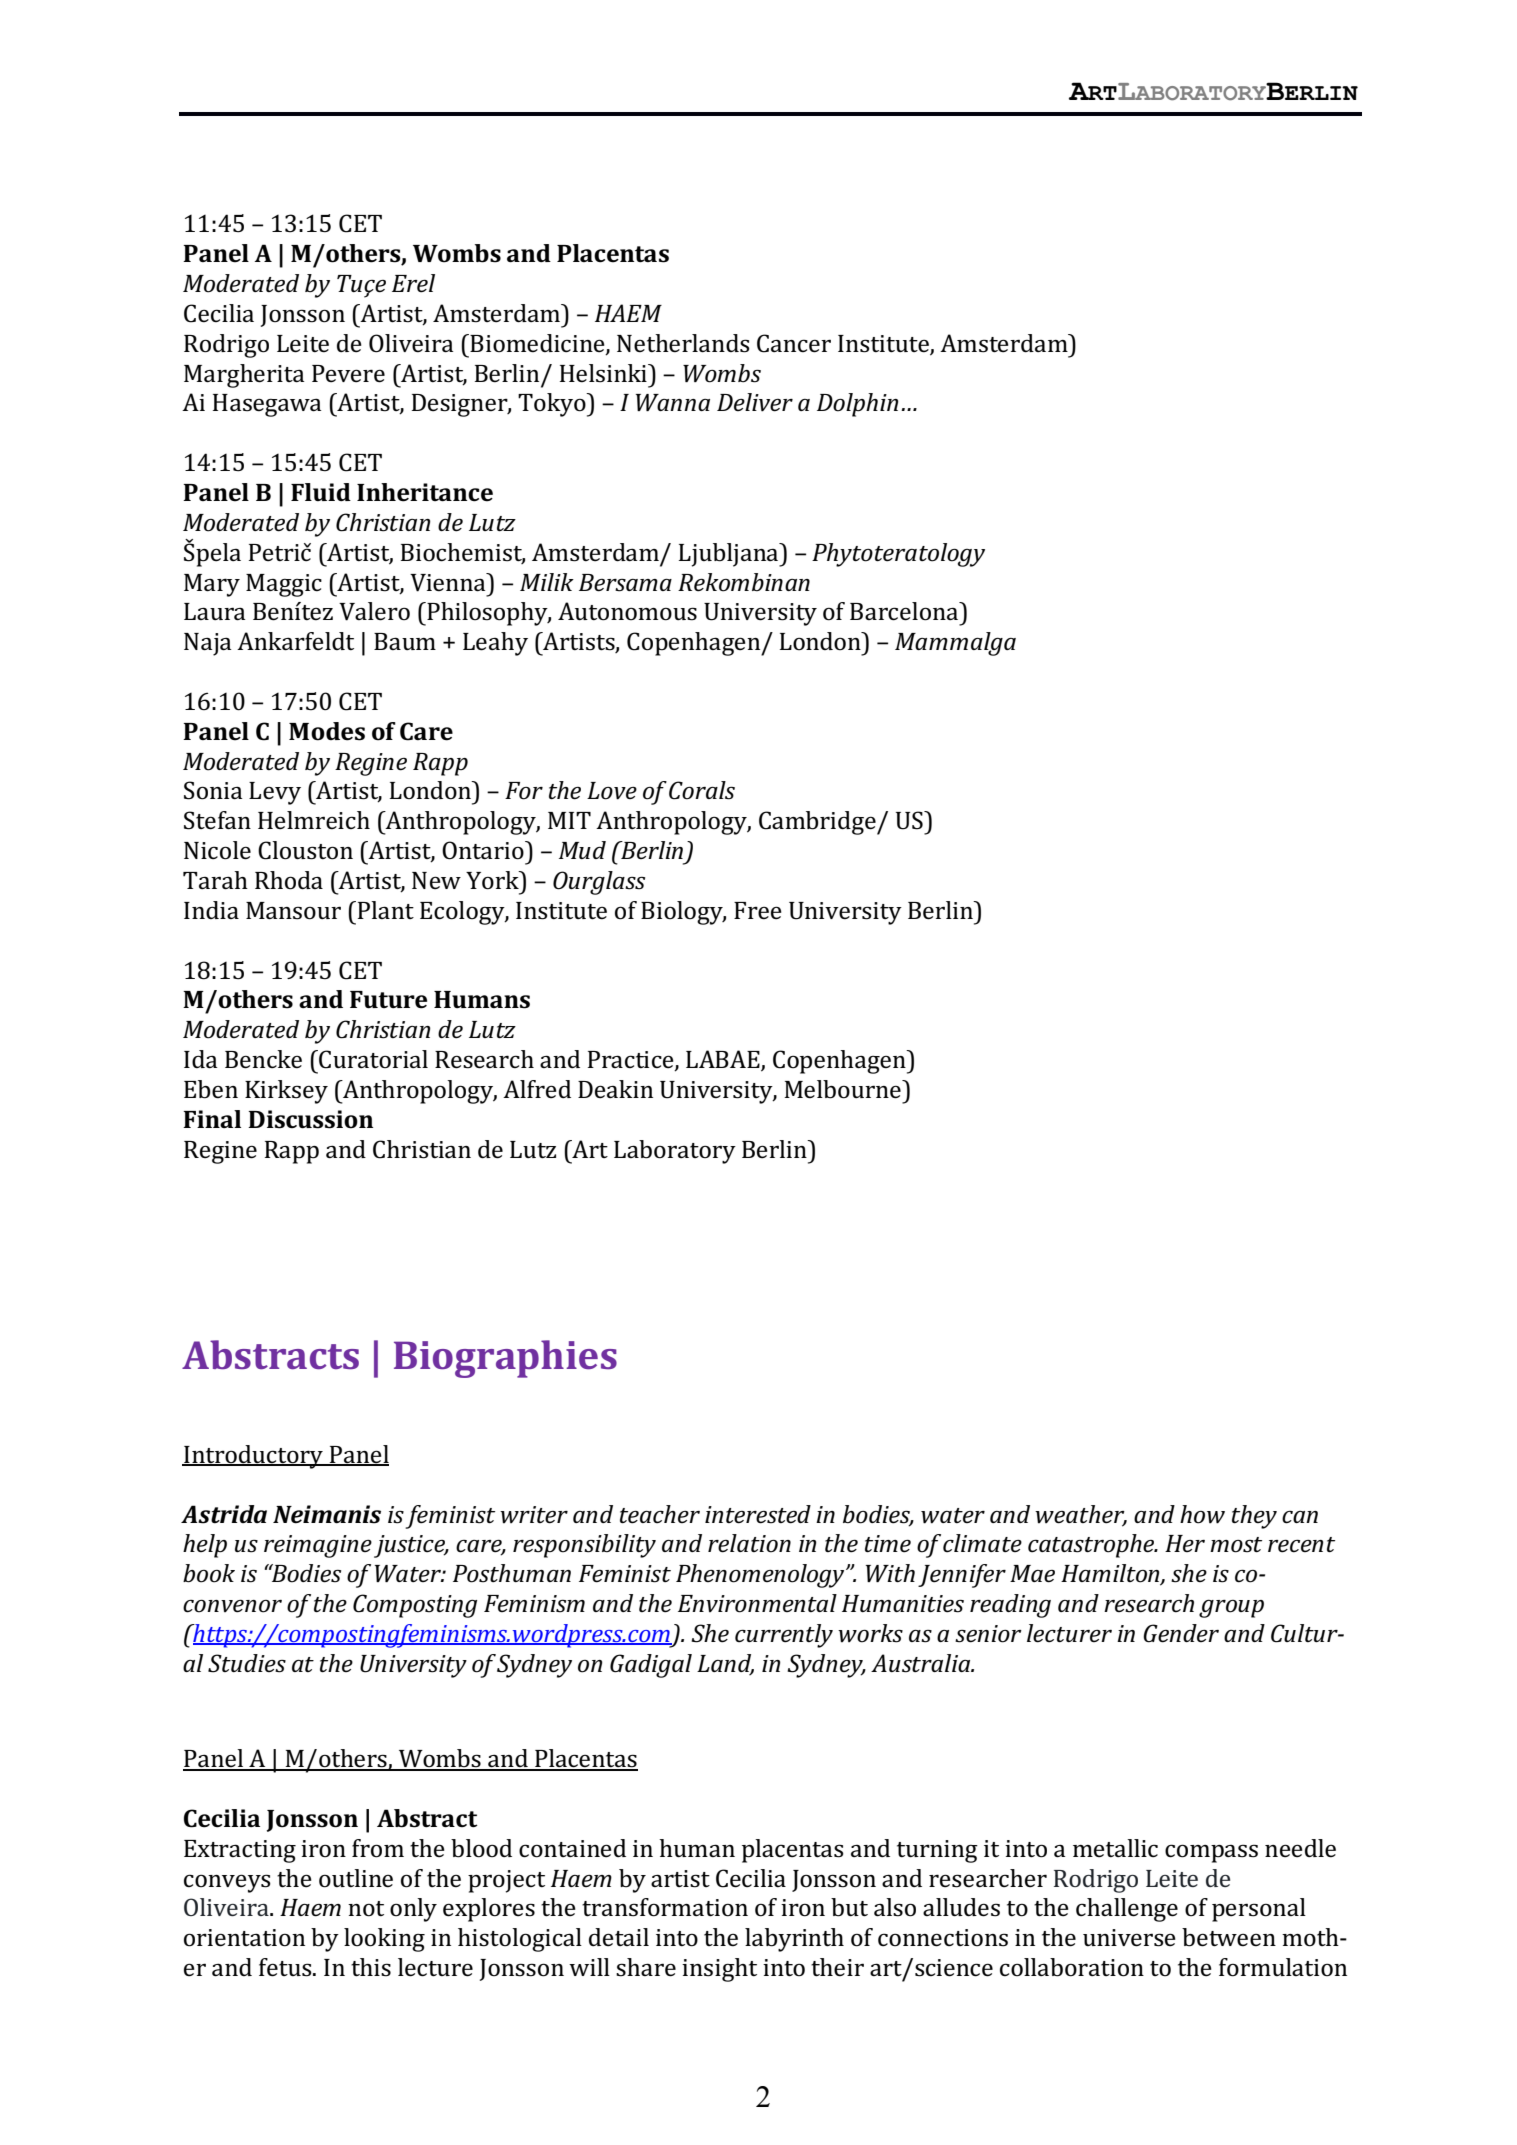 The image size is (1517, 2145). I want to click on Erel, so click(413, 283).
